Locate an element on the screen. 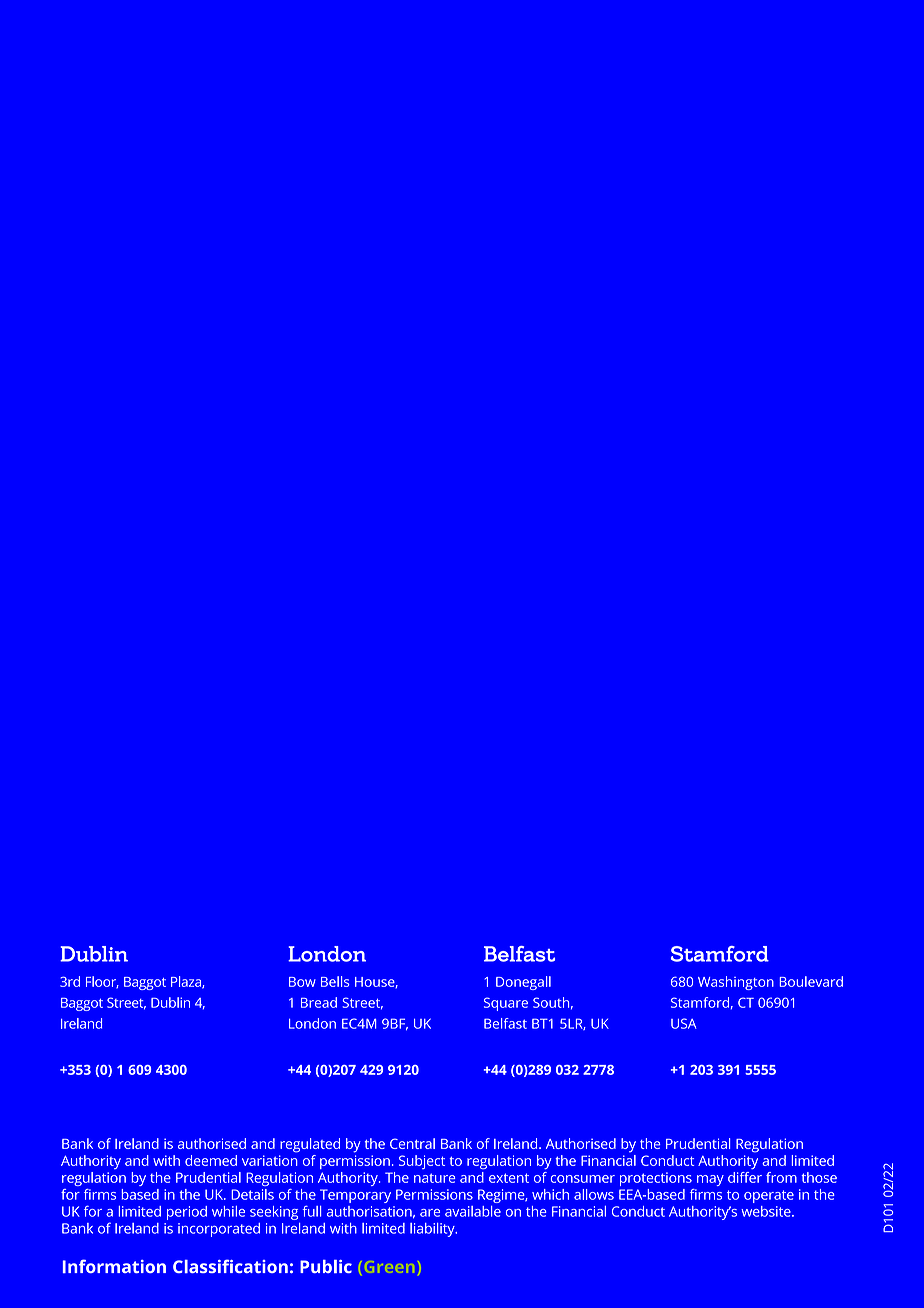  Square is located at coordinates (506, 1004).
